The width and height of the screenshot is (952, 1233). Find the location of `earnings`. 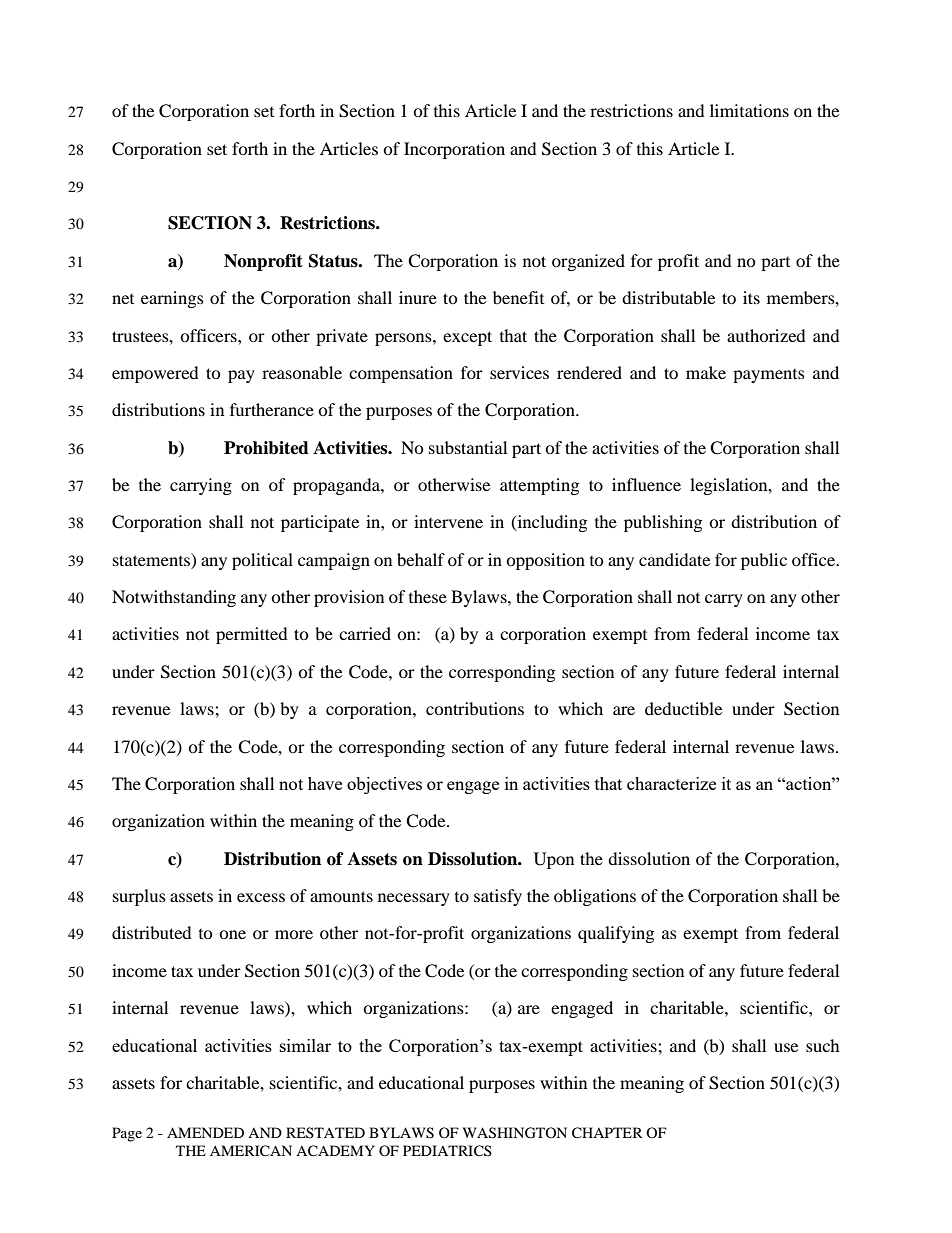

earnings is located at coordinates (172, 299).
